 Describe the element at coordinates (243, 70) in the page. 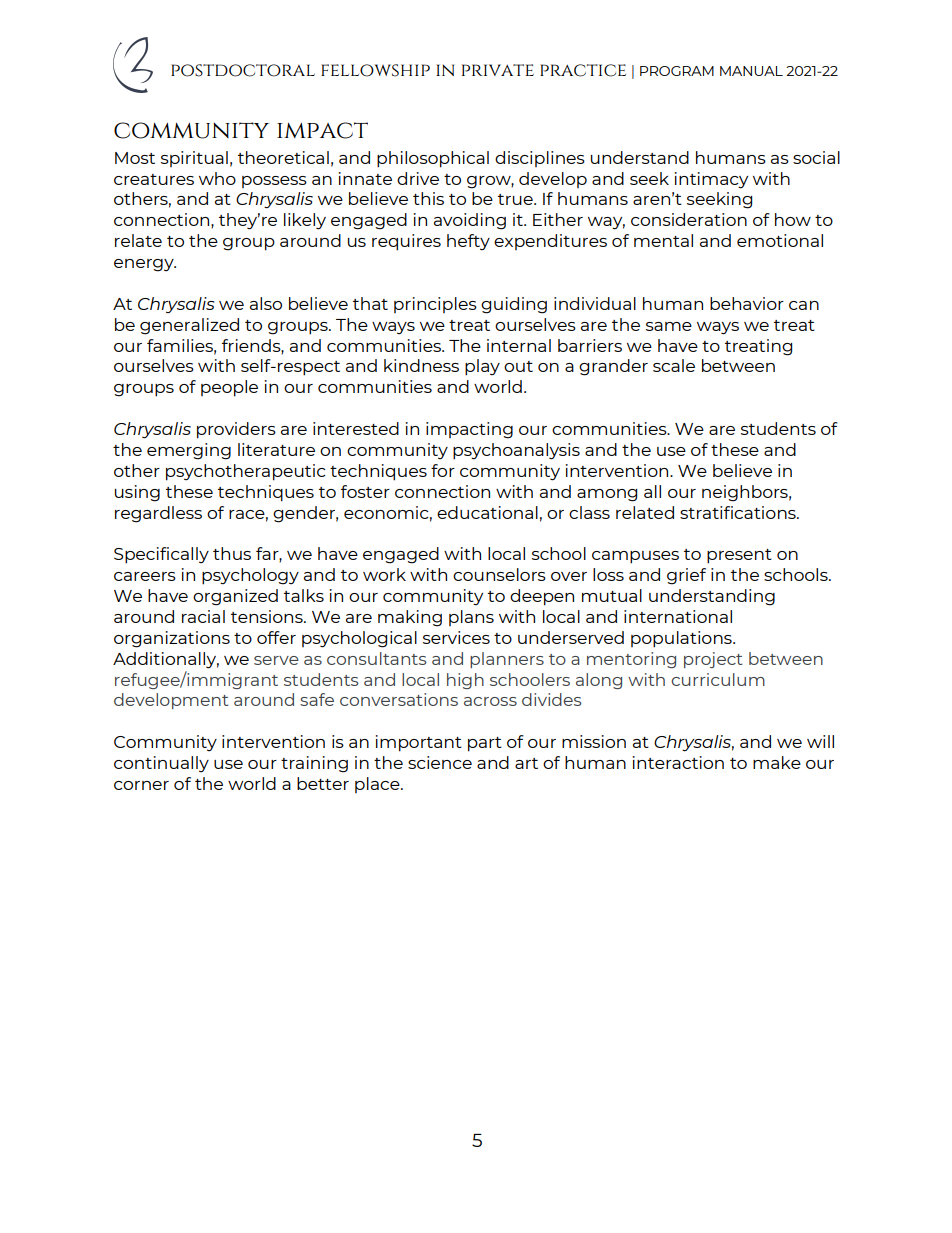

I see `postdoctoral` at that location.
